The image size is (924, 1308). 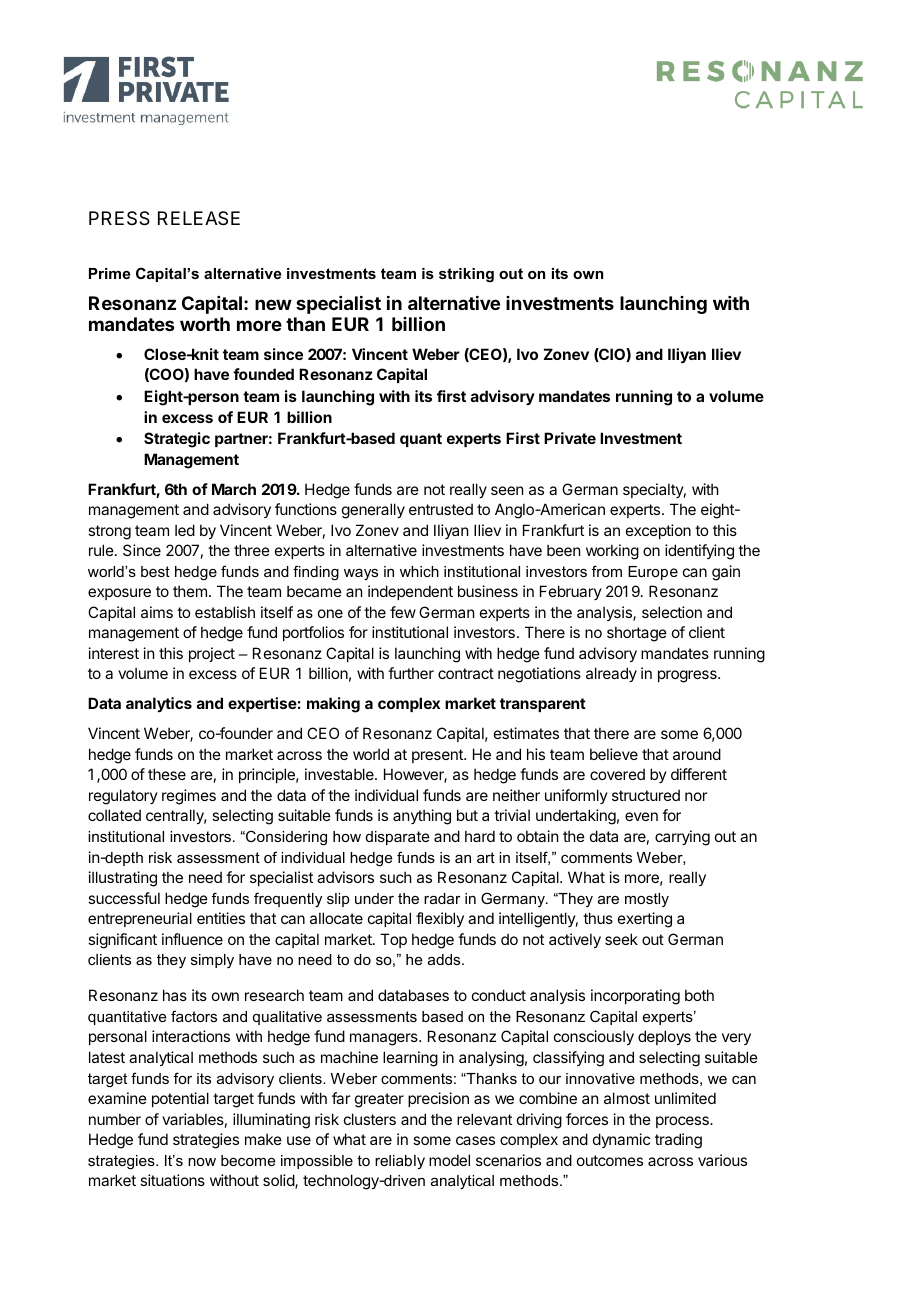 What do you see at coordinates (202, 1162) in the screenshot?
I see `now` at bounding box center [202, 1162].
